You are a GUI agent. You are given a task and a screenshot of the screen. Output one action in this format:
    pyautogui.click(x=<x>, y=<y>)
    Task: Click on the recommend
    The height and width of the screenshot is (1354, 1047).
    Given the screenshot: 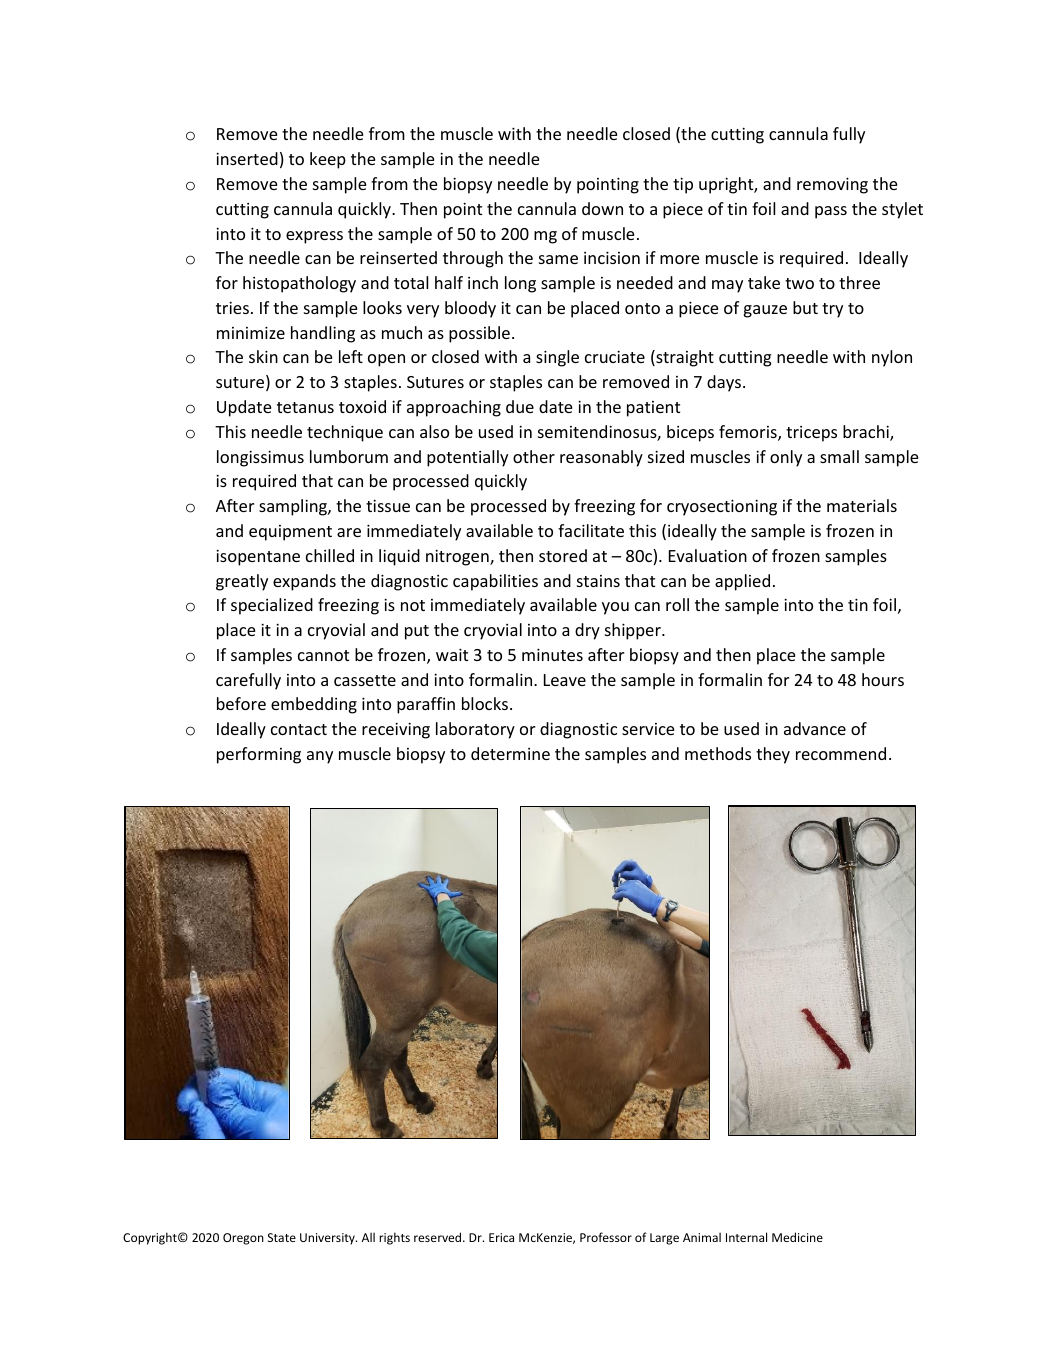 What is the action you would take?
    pyautogui.click(x=841, y=753)
